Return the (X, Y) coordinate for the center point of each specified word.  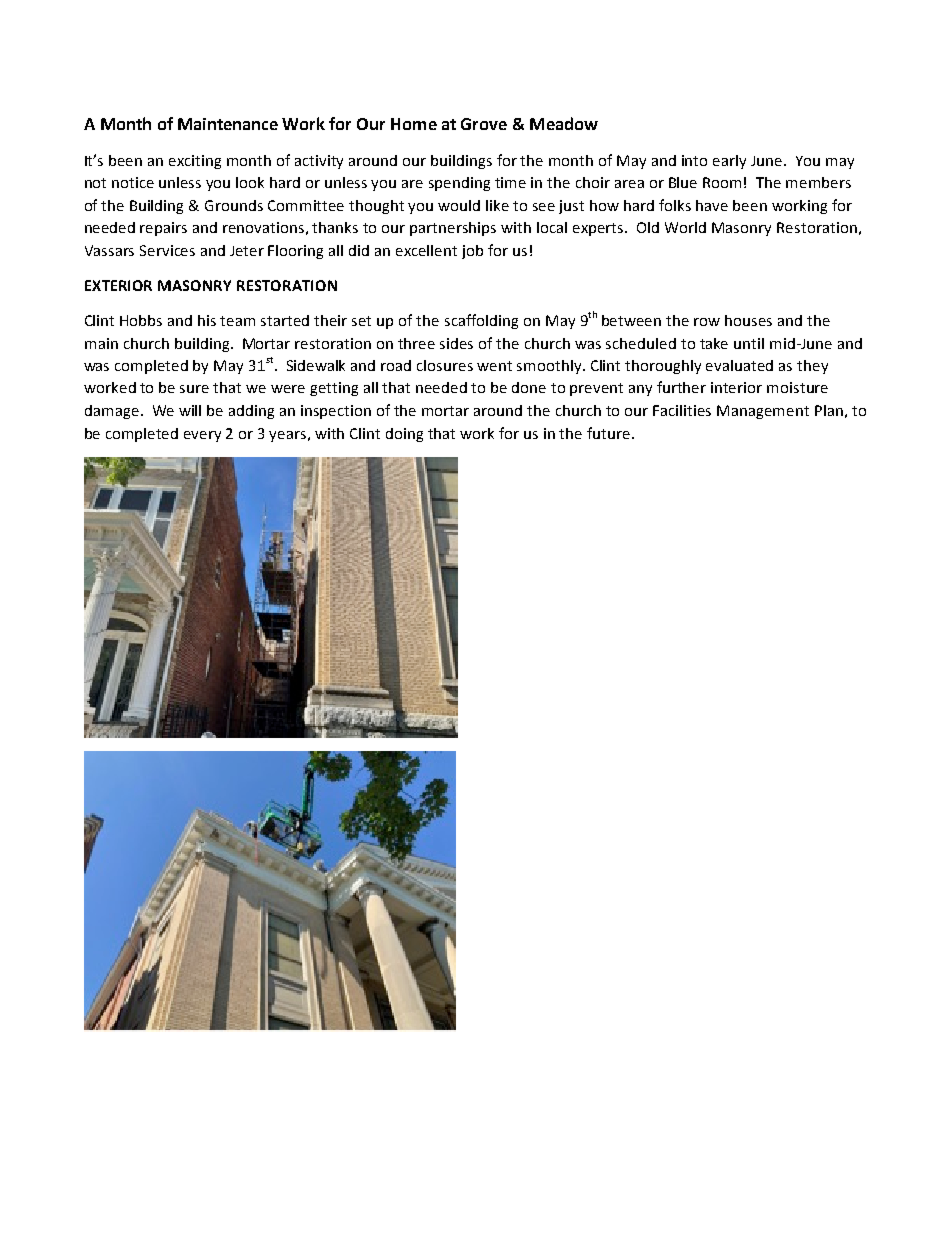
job (472, 252)
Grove (484, 124)
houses (748, 320)
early (729, 162)
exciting (195, 162)
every (202, 436)
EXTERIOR (118, 285)
